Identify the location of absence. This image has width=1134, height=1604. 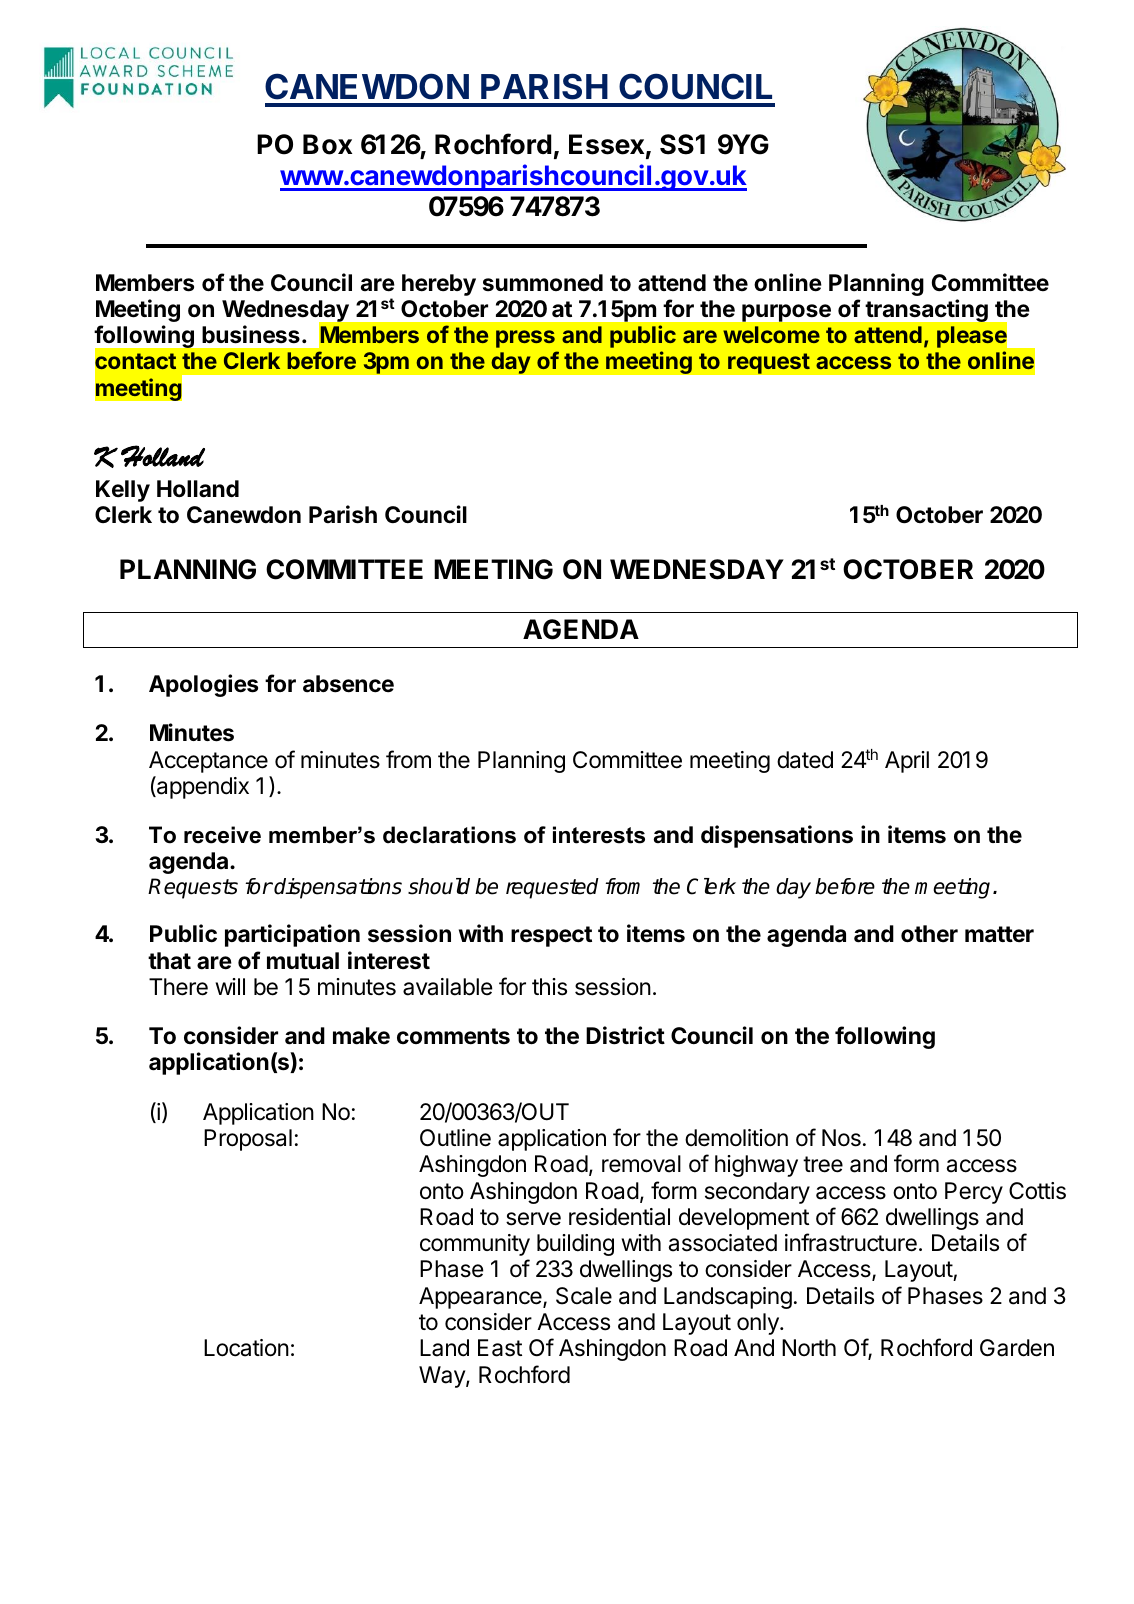
(348, 684).
